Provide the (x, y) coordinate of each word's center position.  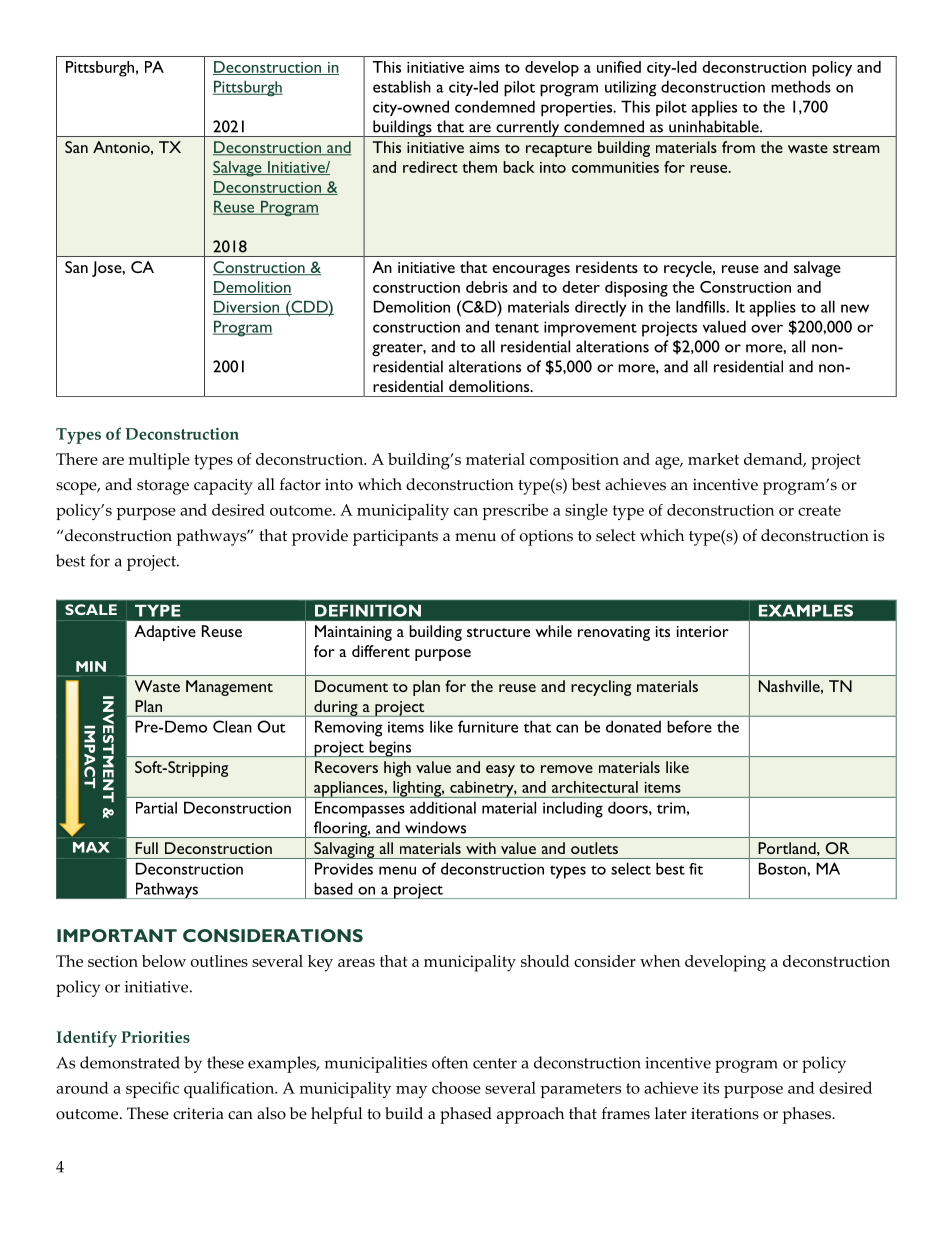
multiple (159, 461)
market (713, 459)
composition (574, 461)
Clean (232, 726)
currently (528, 128)
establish (402, 86)
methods (801, 86)
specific (152, 1089)
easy (500, 771)
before (689, 726)
